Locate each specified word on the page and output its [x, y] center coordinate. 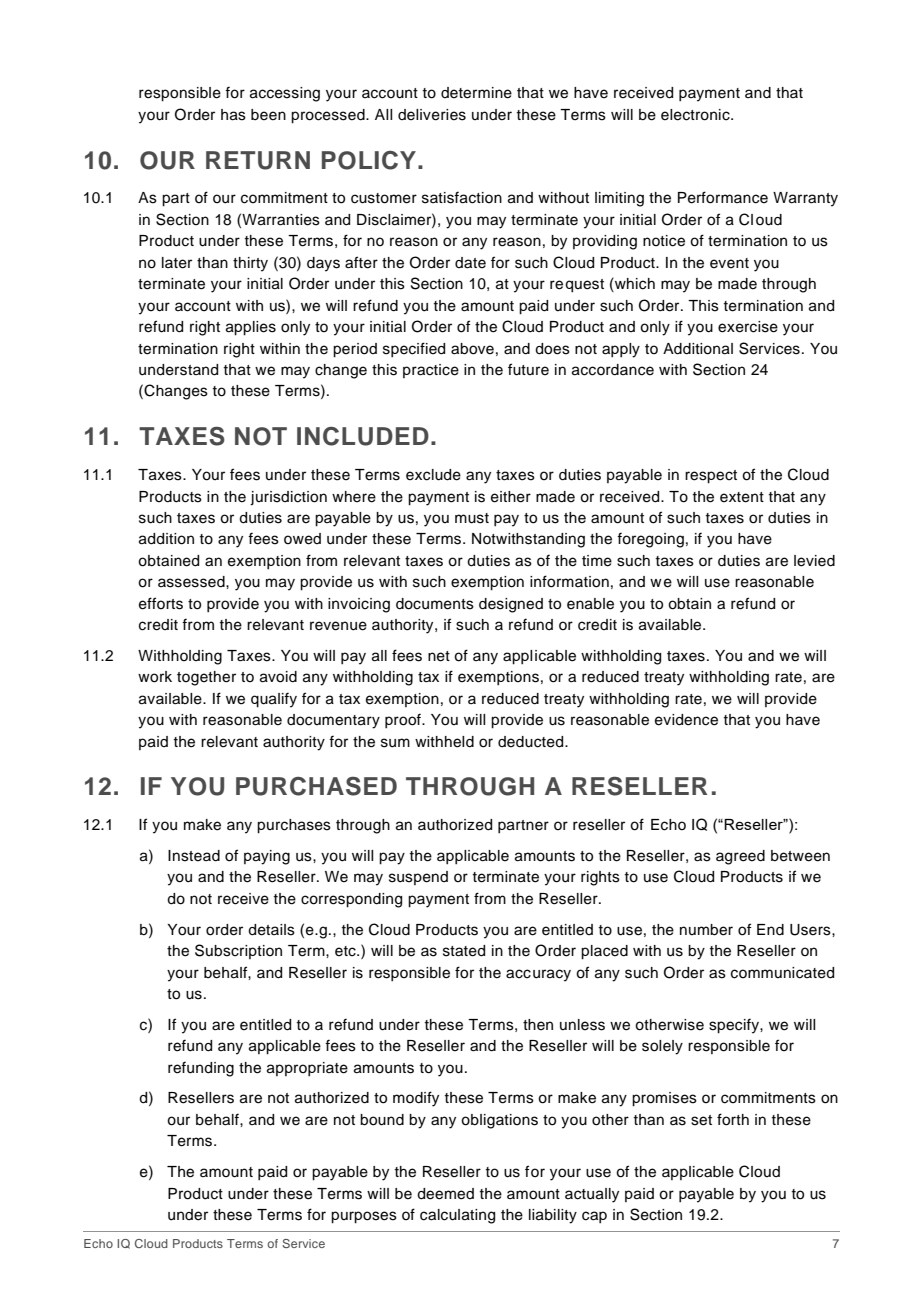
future [528, 369]
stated [464, 951]
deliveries [432, 115]
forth [733, 1119]
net [439, 656]
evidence [686, 720]
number [706, 930]
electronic [696, 115]
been [268, 115]
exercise [748, 327]
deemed [445, 1194]
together [206, 678]
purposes [364, 1217]
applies [251, 328]
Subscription [238, 951]
